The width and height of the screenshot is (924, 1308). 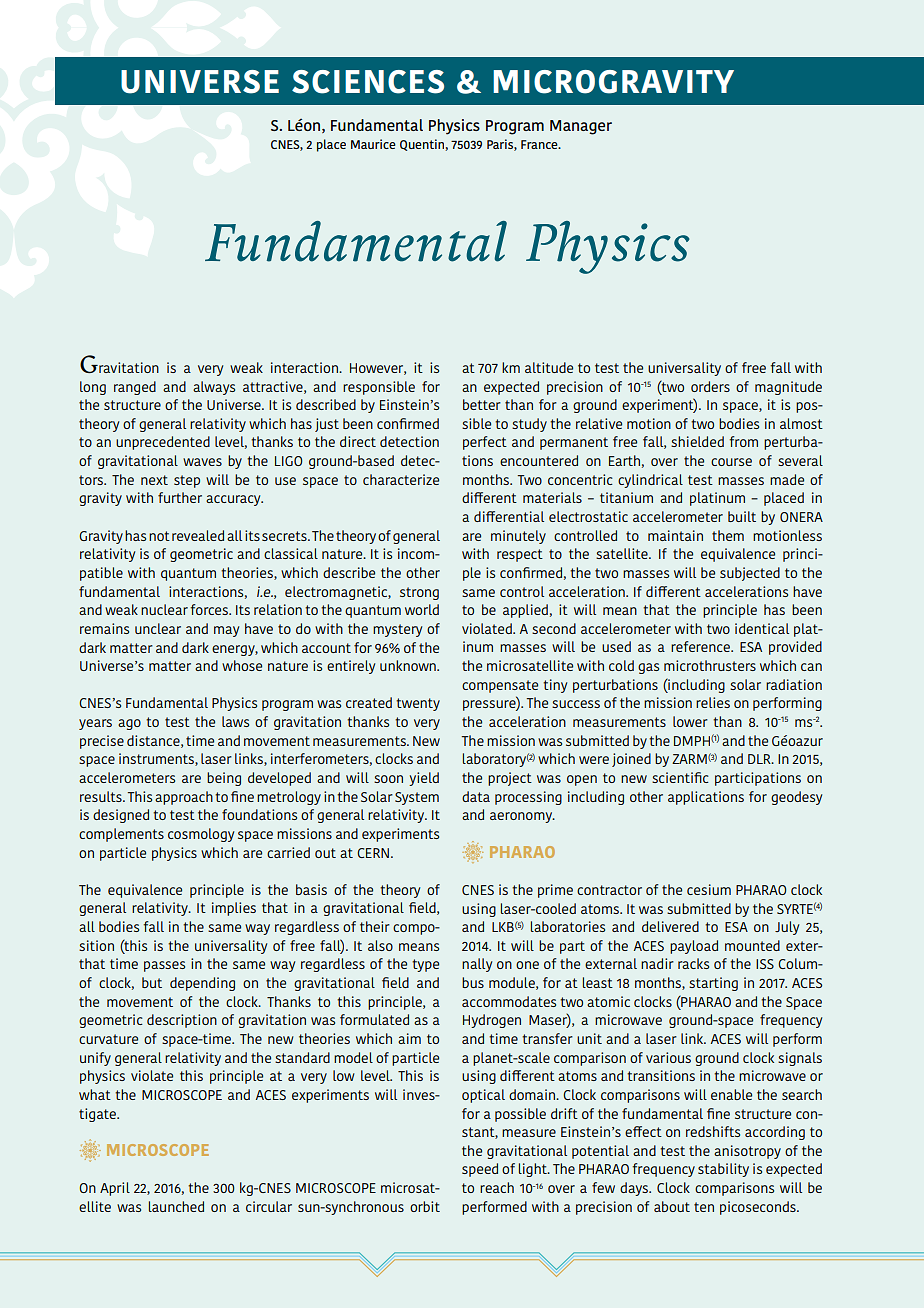 I want to click on unknown, so click(x=409, y=665).
